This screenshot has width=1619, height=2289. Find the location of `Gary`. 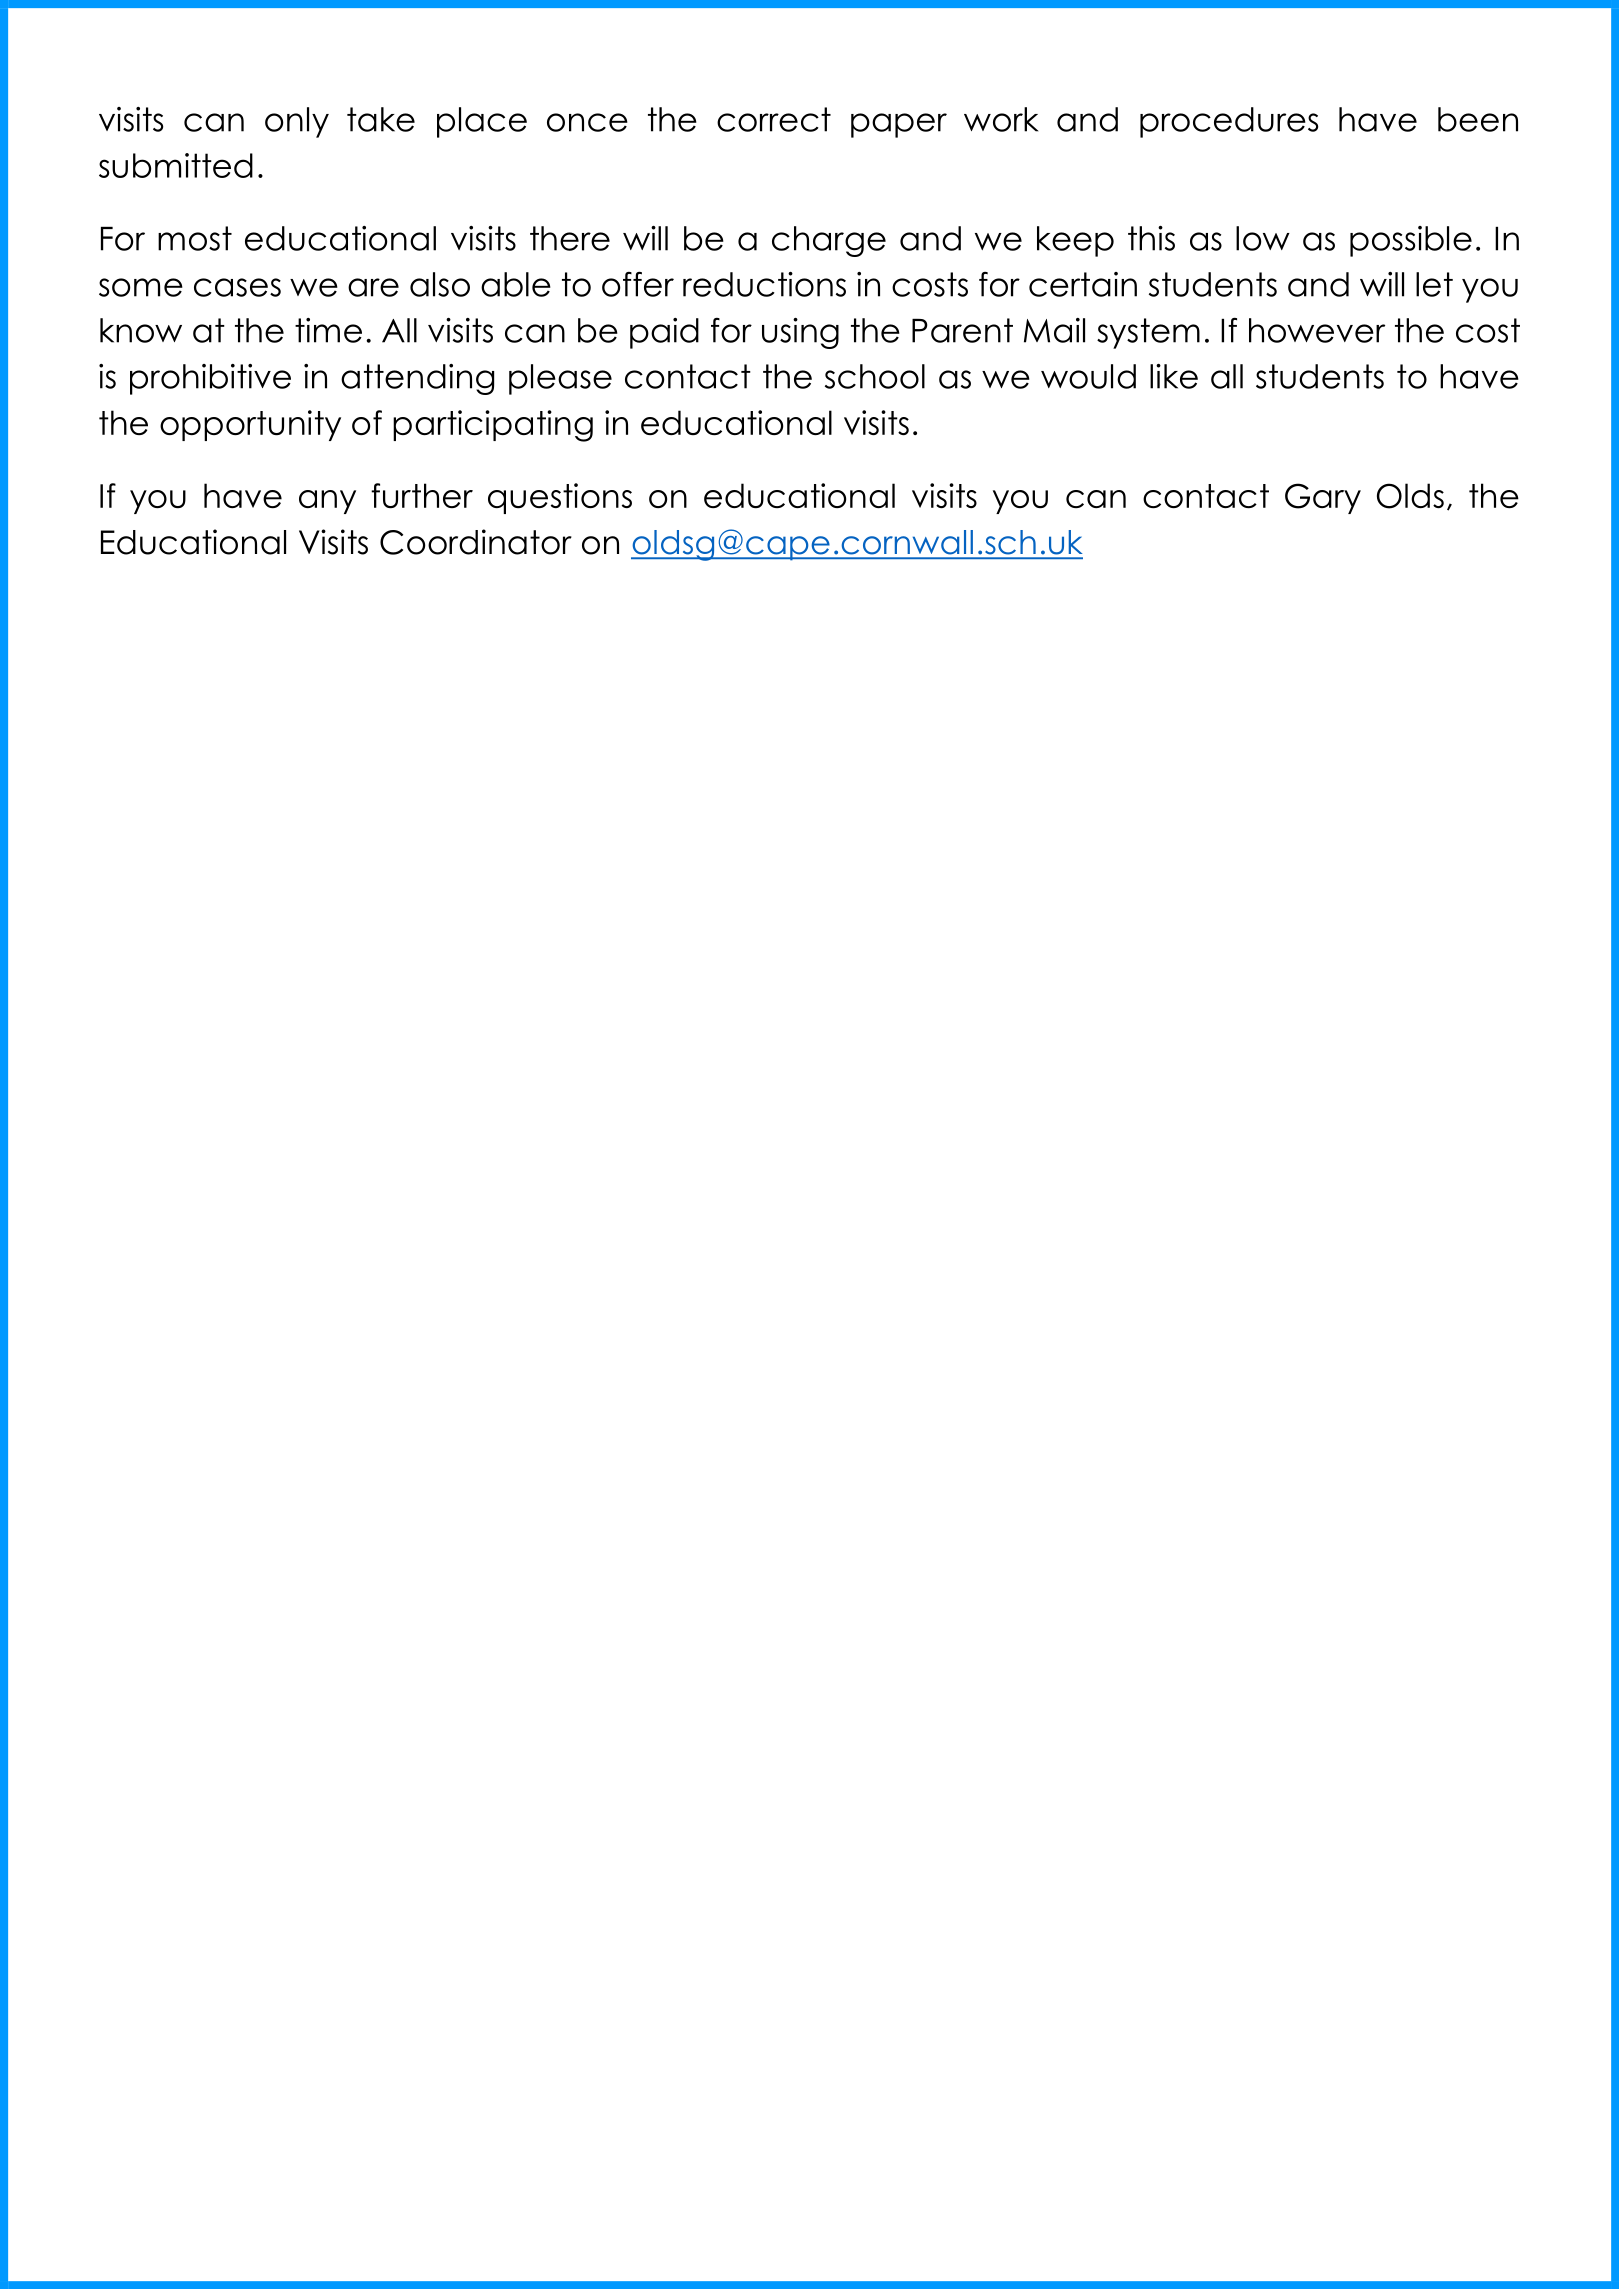

Gary is located at coordinates (1323, 498).
